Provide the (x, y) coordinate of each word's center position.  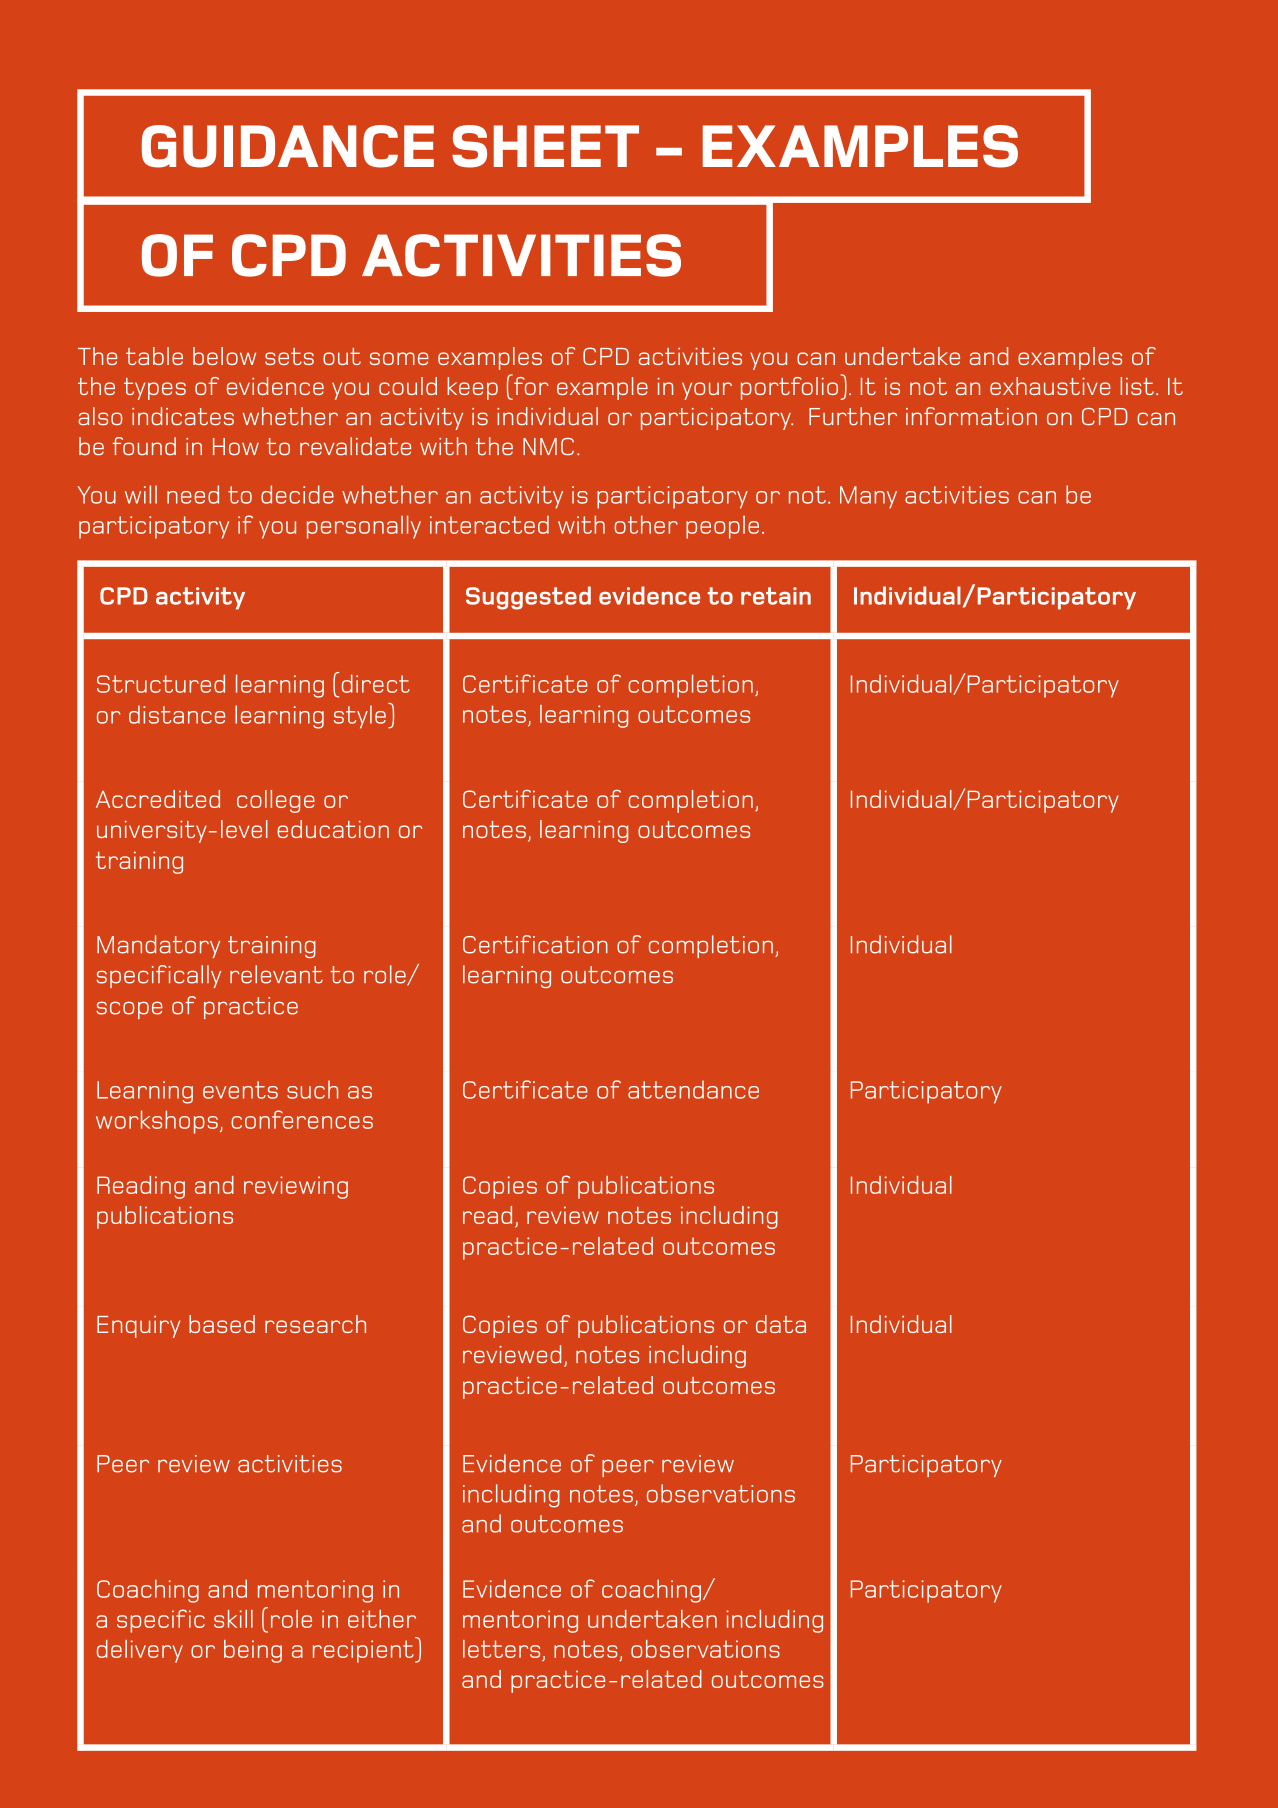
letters (501, 1649)
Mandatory (158, 946)
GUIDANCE (288, 146)
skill (233, 1619)
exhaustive (1050, 386)
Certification (535, 944)
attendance (693, 1089)
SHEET (545, 146)
